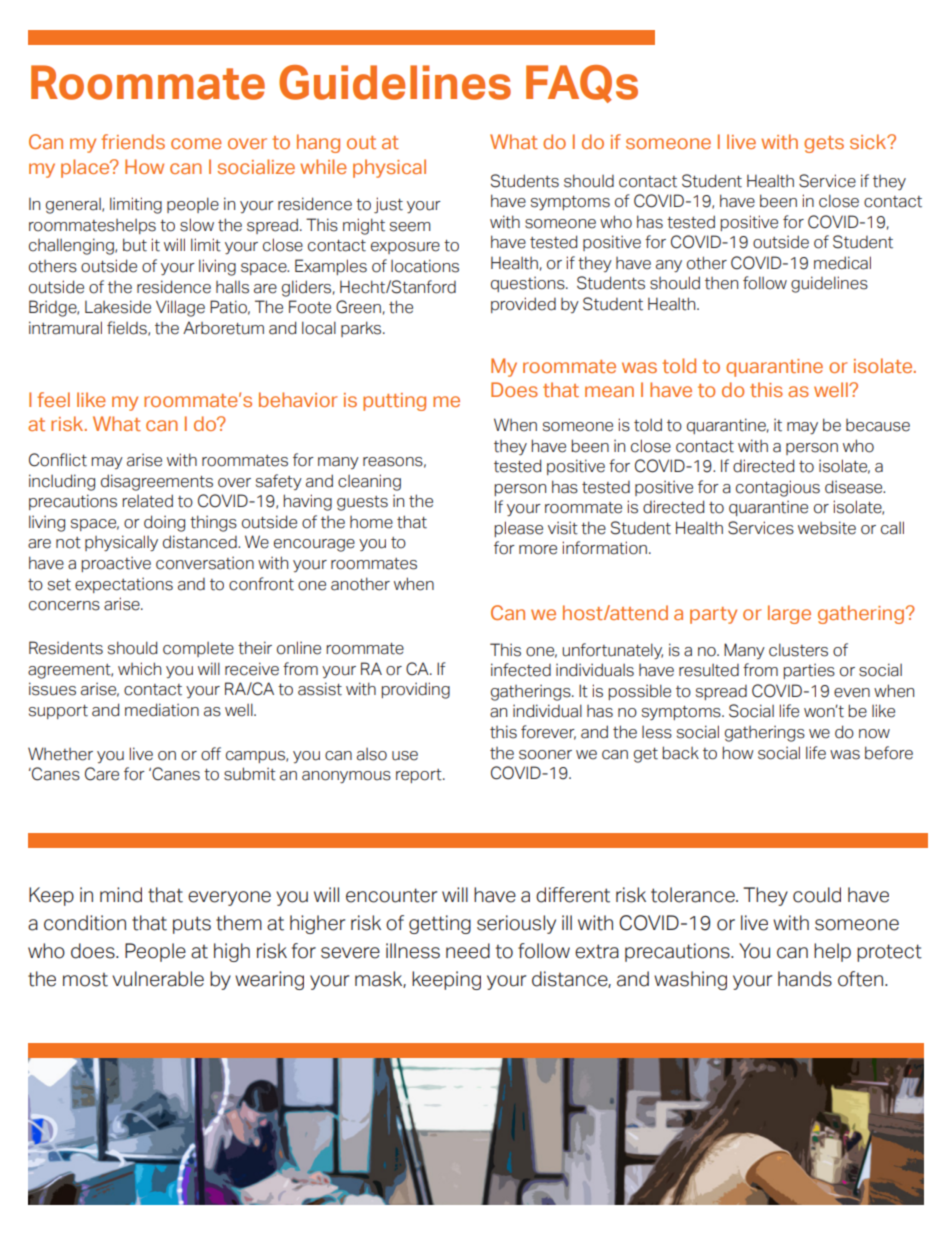 This image has height=1233, width=952. I want to click on vulnerable, so click(158, 979).
